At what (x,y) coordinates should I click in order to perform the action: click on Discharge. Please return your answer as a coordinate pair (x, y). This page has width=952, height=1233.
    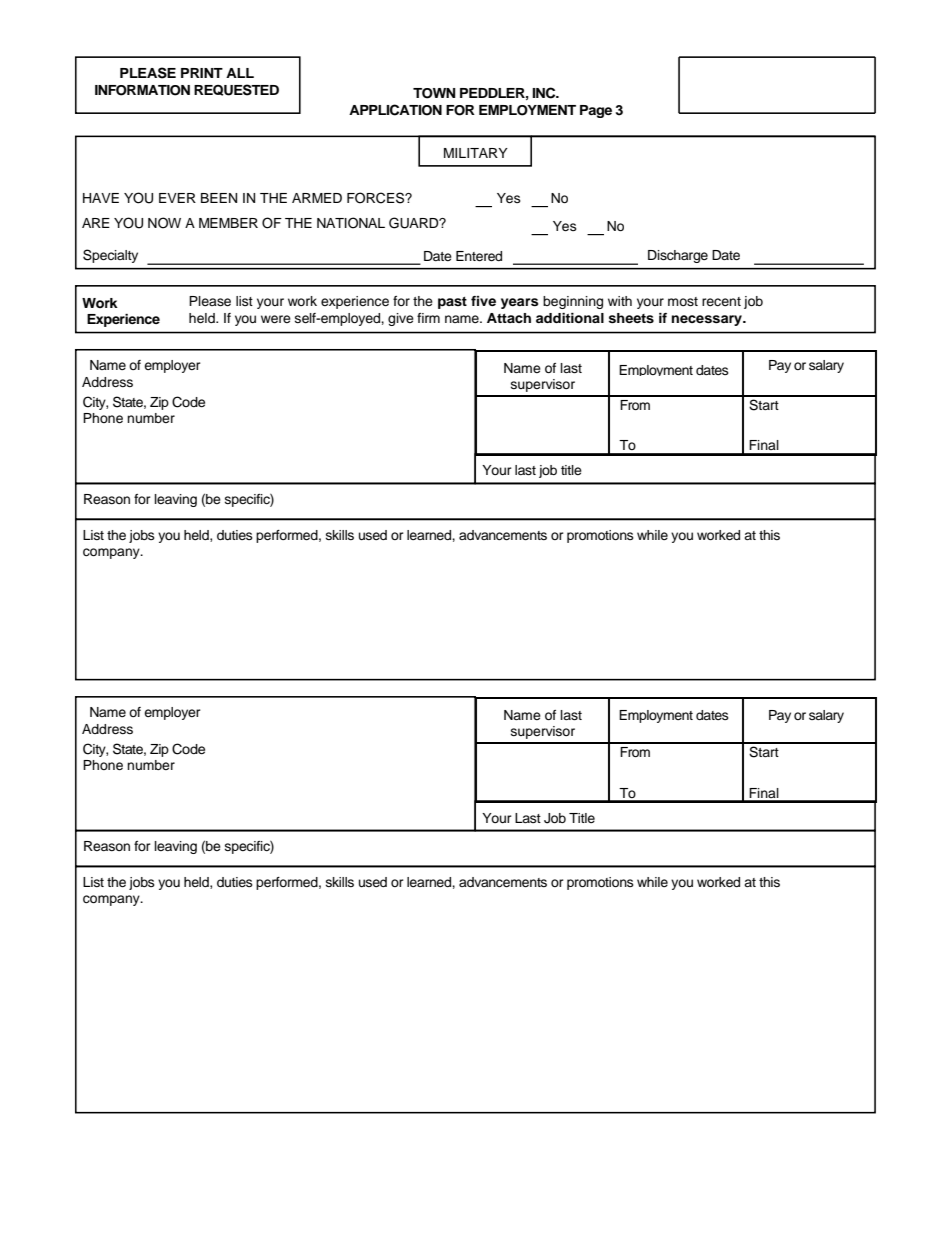
    Looking at the image, I should click on (678, 256).
